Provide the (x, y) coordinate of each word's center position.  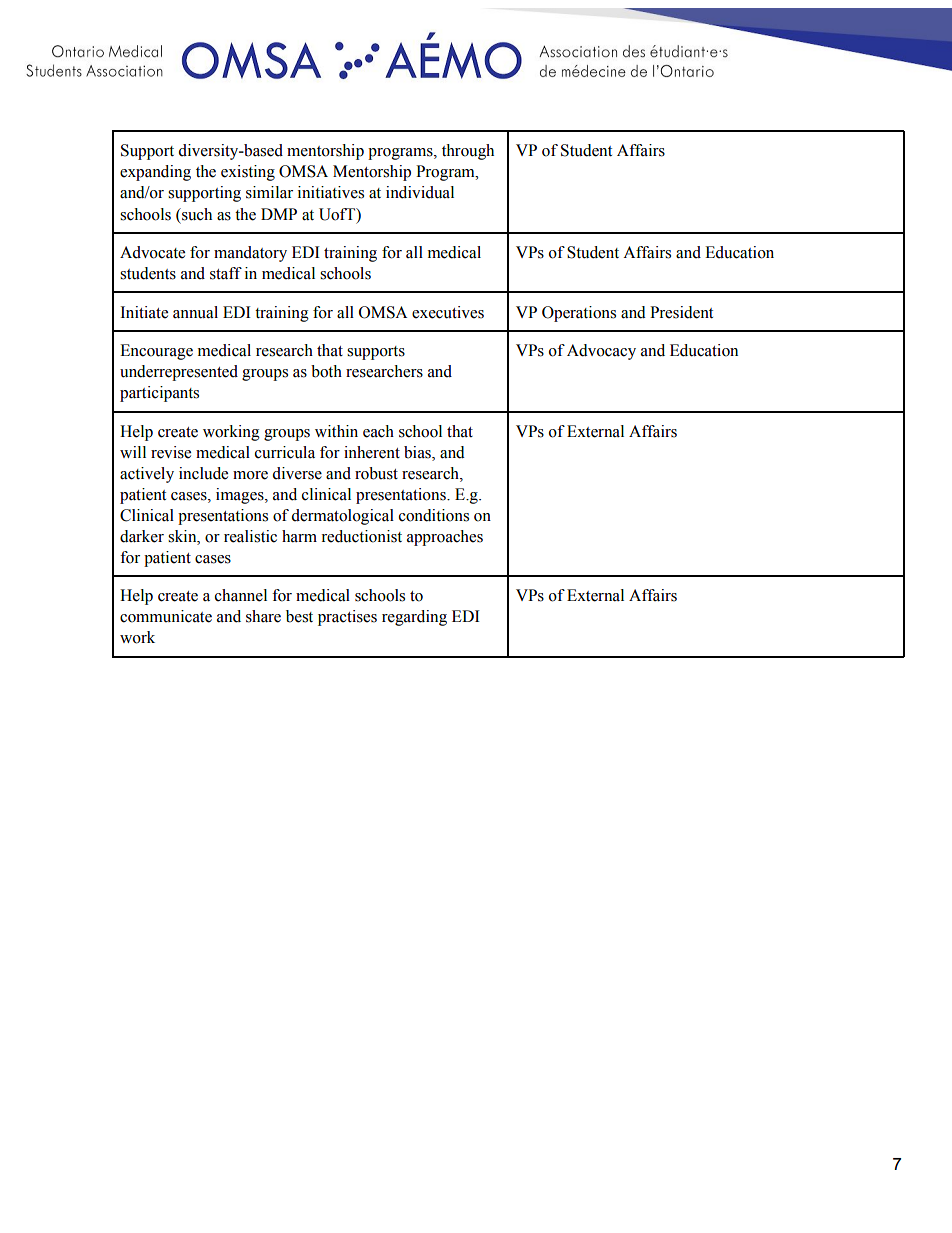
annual (195, 312)
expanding (155, 173)
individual (420, 192)
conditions (434, 515)
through (468, 152)
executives (448, 312)
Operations (579, 314)
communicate (166, 616)
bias (418, 452)
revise (171, 452)
